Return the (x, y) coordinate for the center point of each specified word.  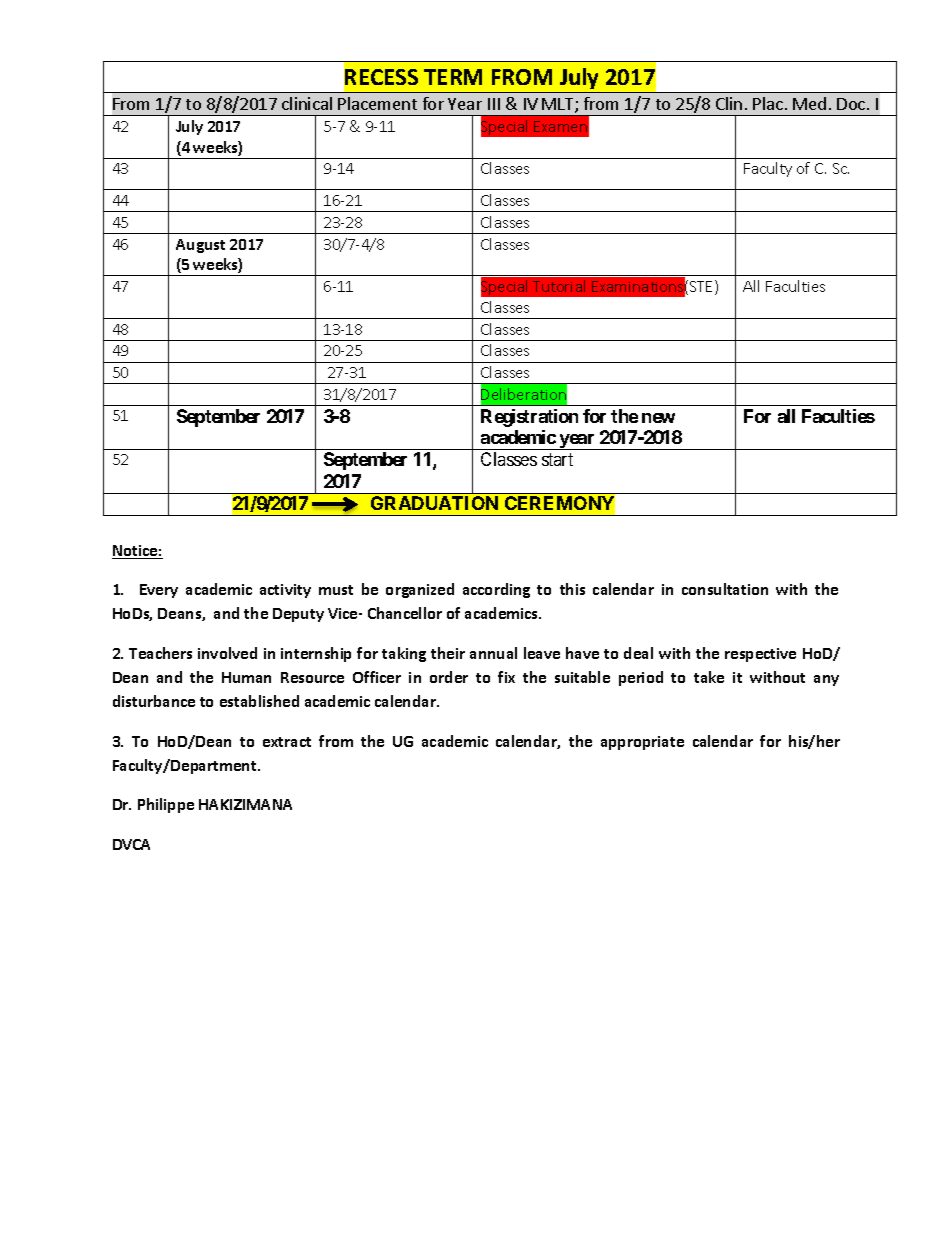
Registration (529, 418)
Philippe (166, 805)
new (658, 418)
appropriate (642, 743)
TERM (453, 77)
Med (809, 103)
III (494, 104)
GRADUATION (434, 503)
